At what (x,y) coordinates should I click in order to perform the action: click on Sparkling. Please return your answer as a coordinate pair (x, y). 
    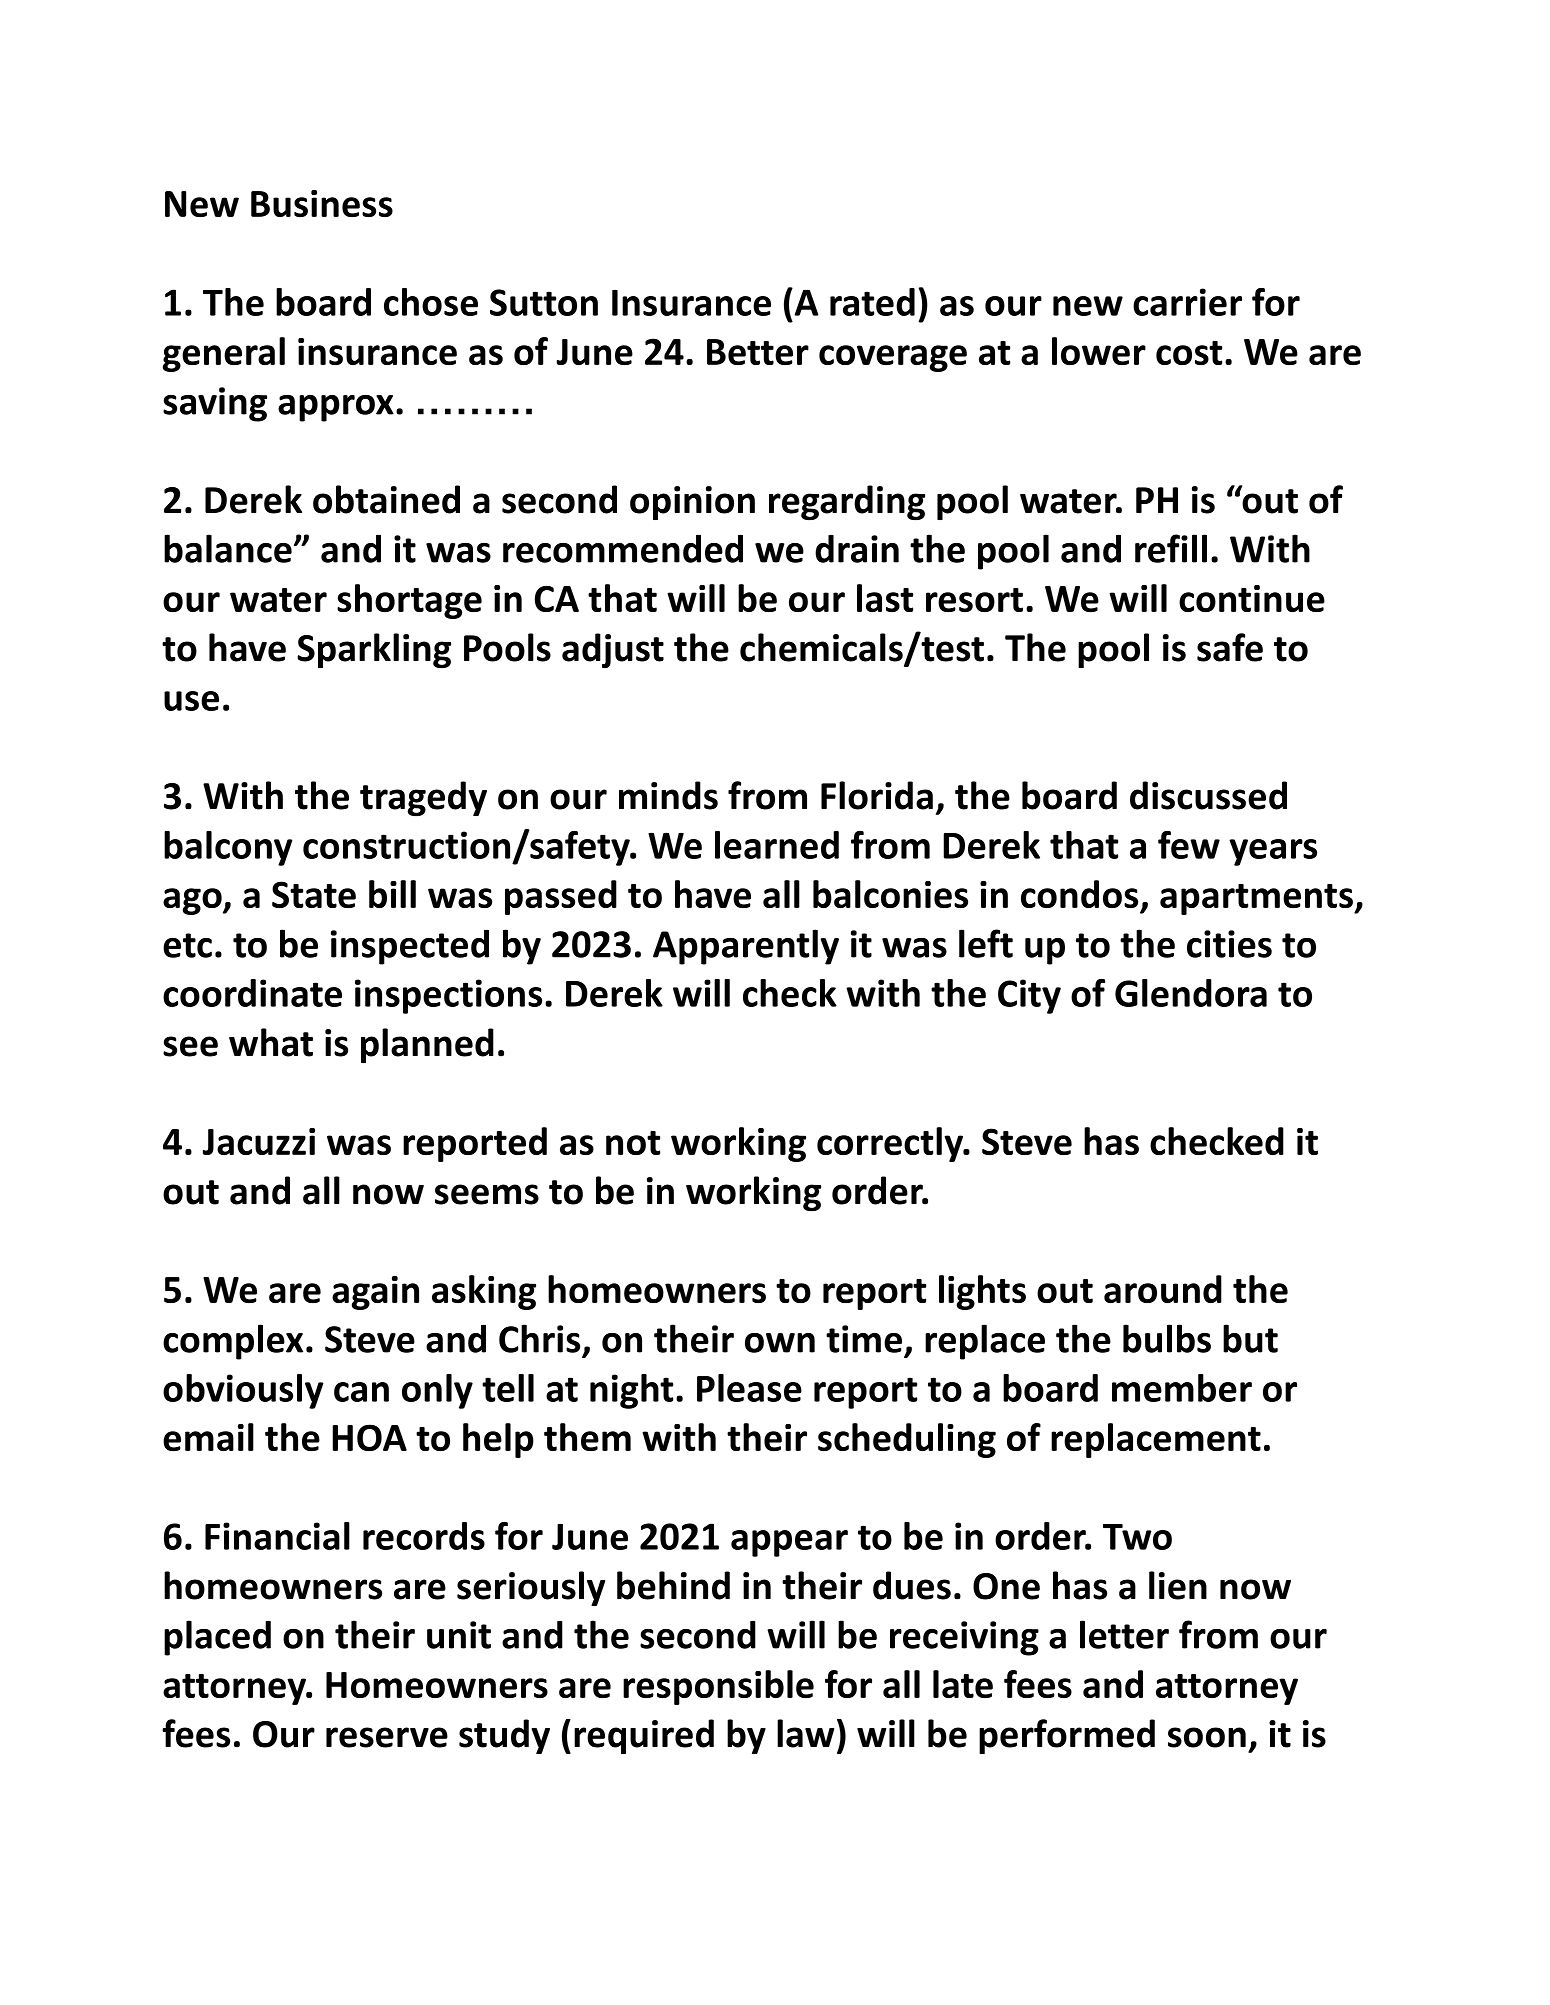
    Looking at the image, I should click on (374, 651).
